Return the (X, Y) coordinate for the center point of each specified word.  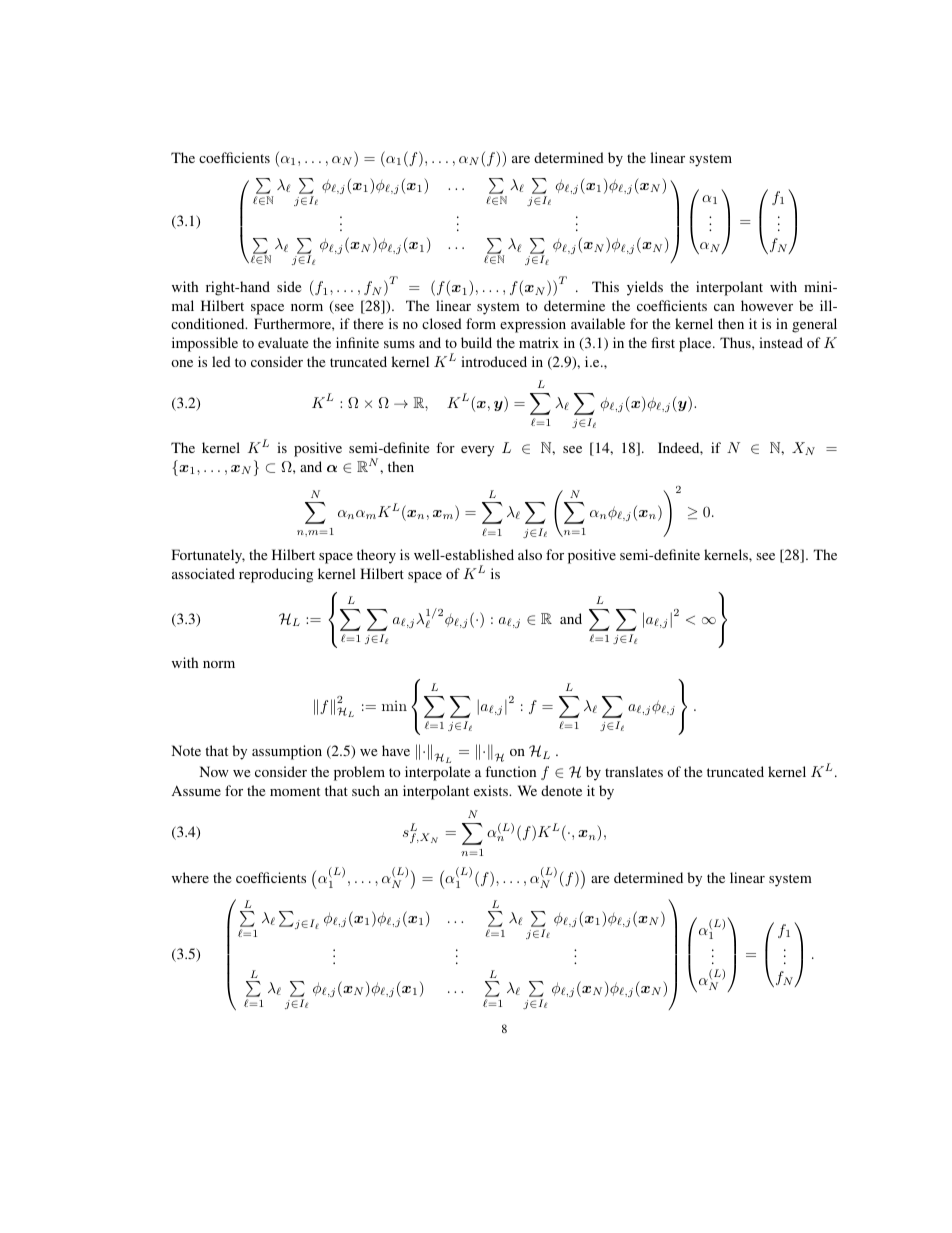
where (190, 877)
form (481, 323)
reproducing (276, 575)
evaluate (283, 342)
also (530, 554)
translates (634, 771)
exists (492, 790)
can (724, 307)
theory (376, 556)
